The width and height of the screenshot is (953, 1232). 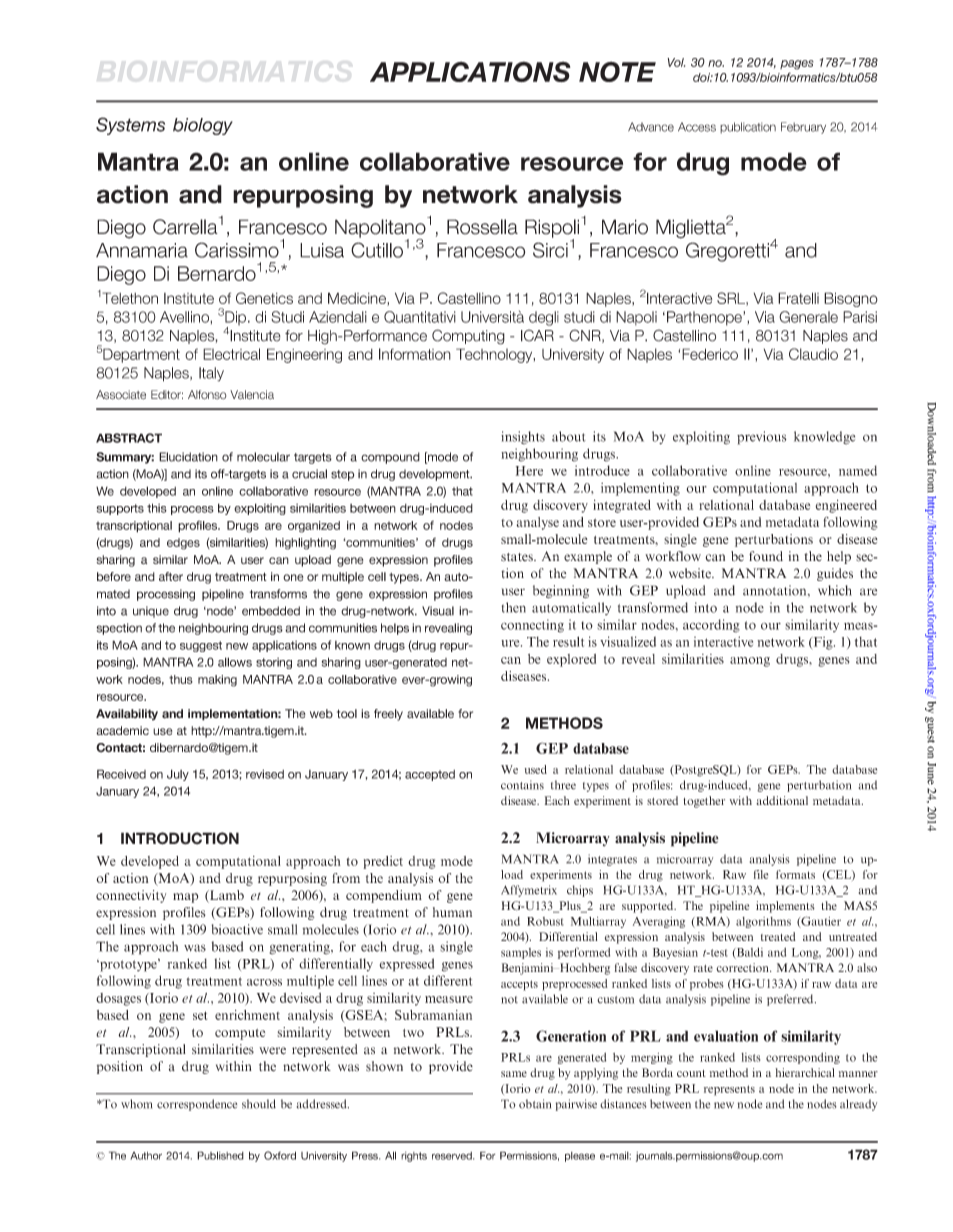 I want to click on connecting, so click(x=532, y=626).
